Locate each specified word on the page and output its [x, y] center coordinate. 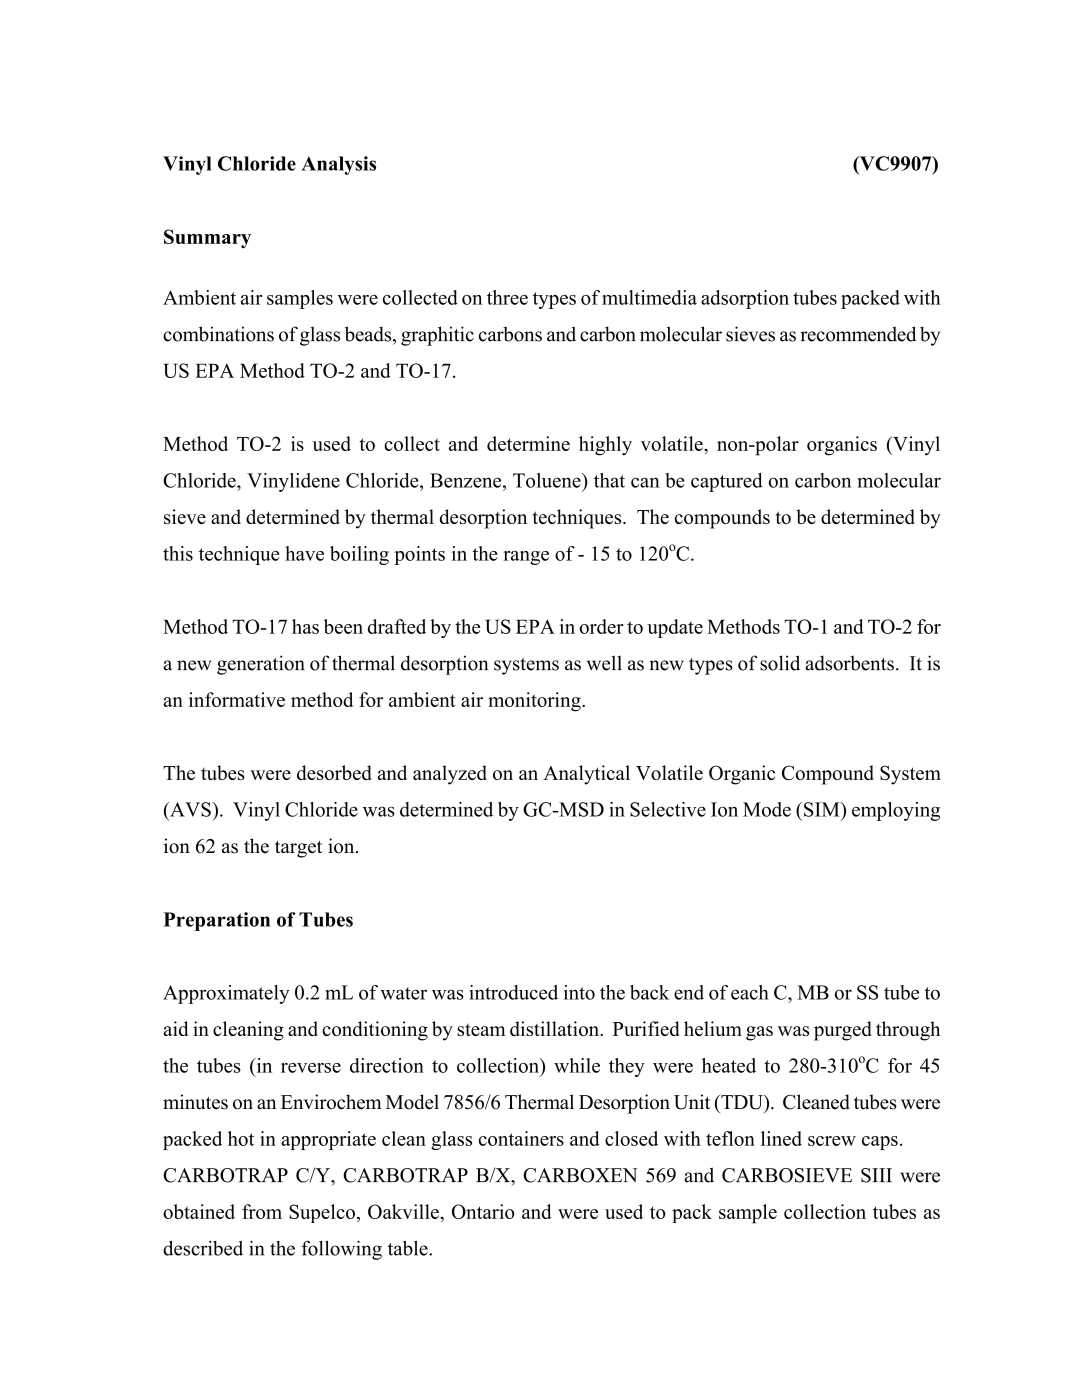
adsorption [745, 299]
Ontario [483, 1211]
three [507, 297]
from [262, 1211]
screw [832, 1141]
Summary [207, 239]
